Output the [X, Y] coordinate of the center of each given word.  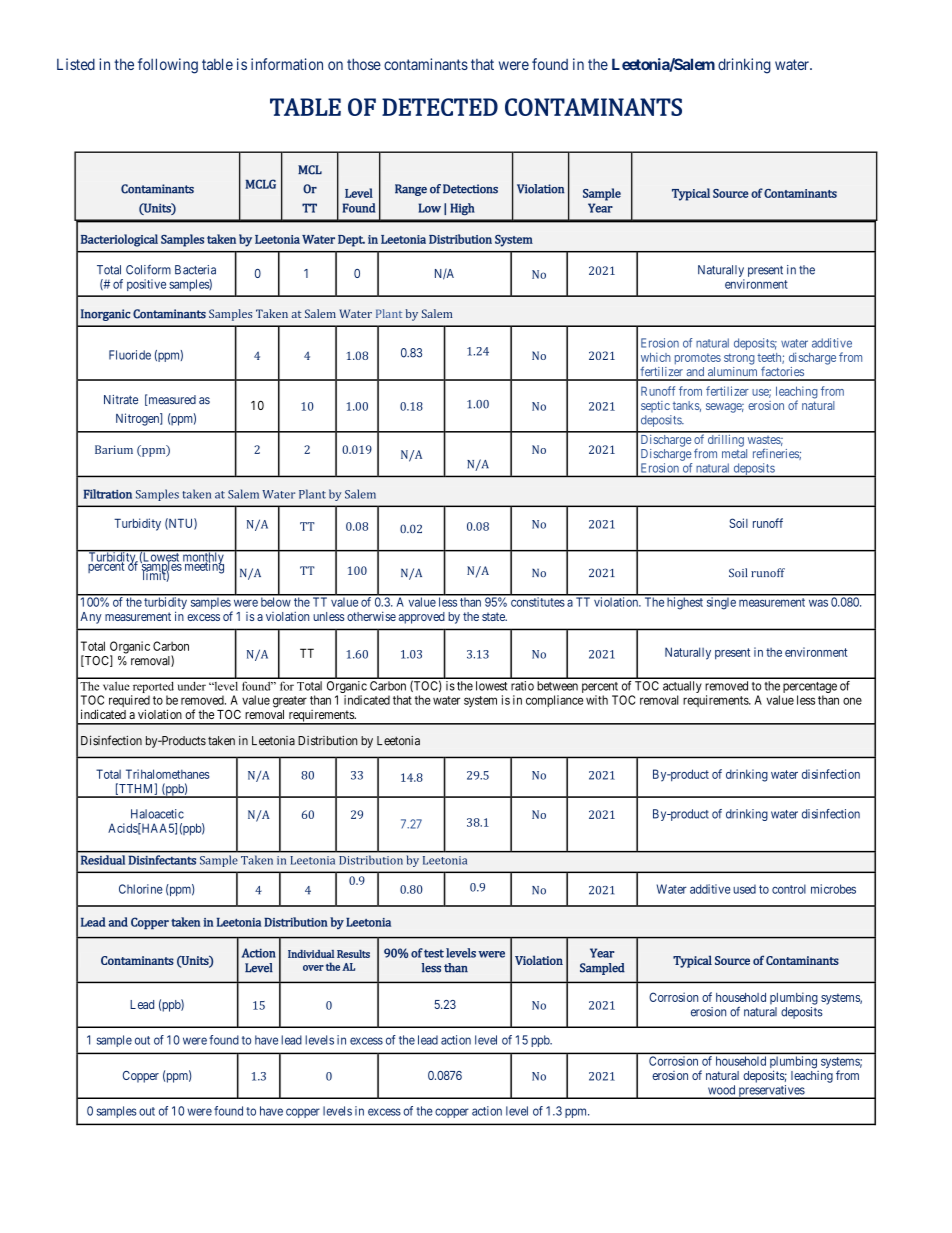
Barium [114, 449]
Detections [470, 189]
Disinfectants [162, 860]
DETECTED [440, 107]
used [744, 889]
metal [734, 453]
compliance [554, 701]
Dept [351, 241]
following [168, 66]
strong [739, 359]
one [852, 701]
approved [422, 618]
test [434, 953]
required [129, 702]
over [313, 968]
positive [146, 285]
